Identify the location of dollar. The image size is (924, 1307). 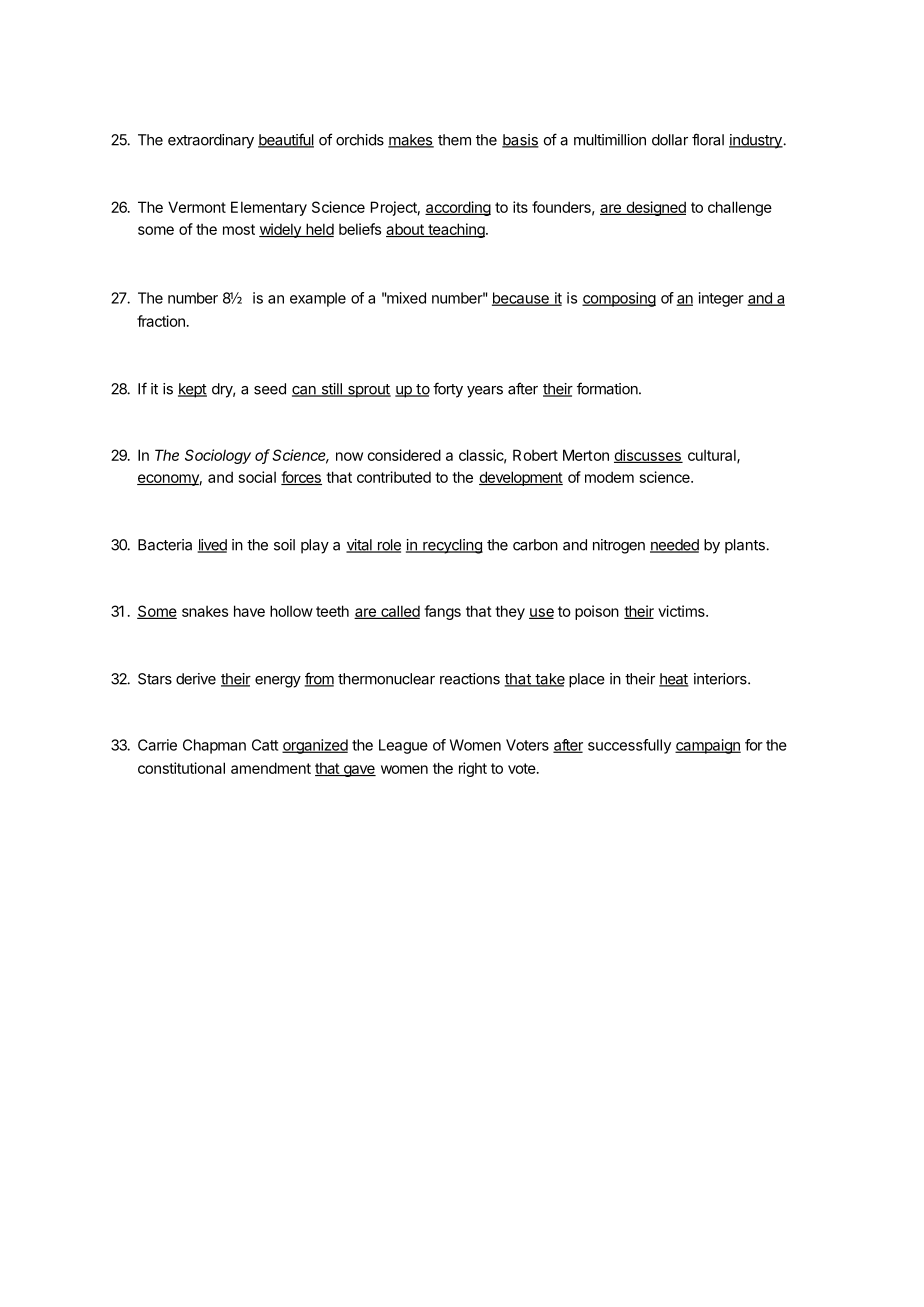
(670, 140).
